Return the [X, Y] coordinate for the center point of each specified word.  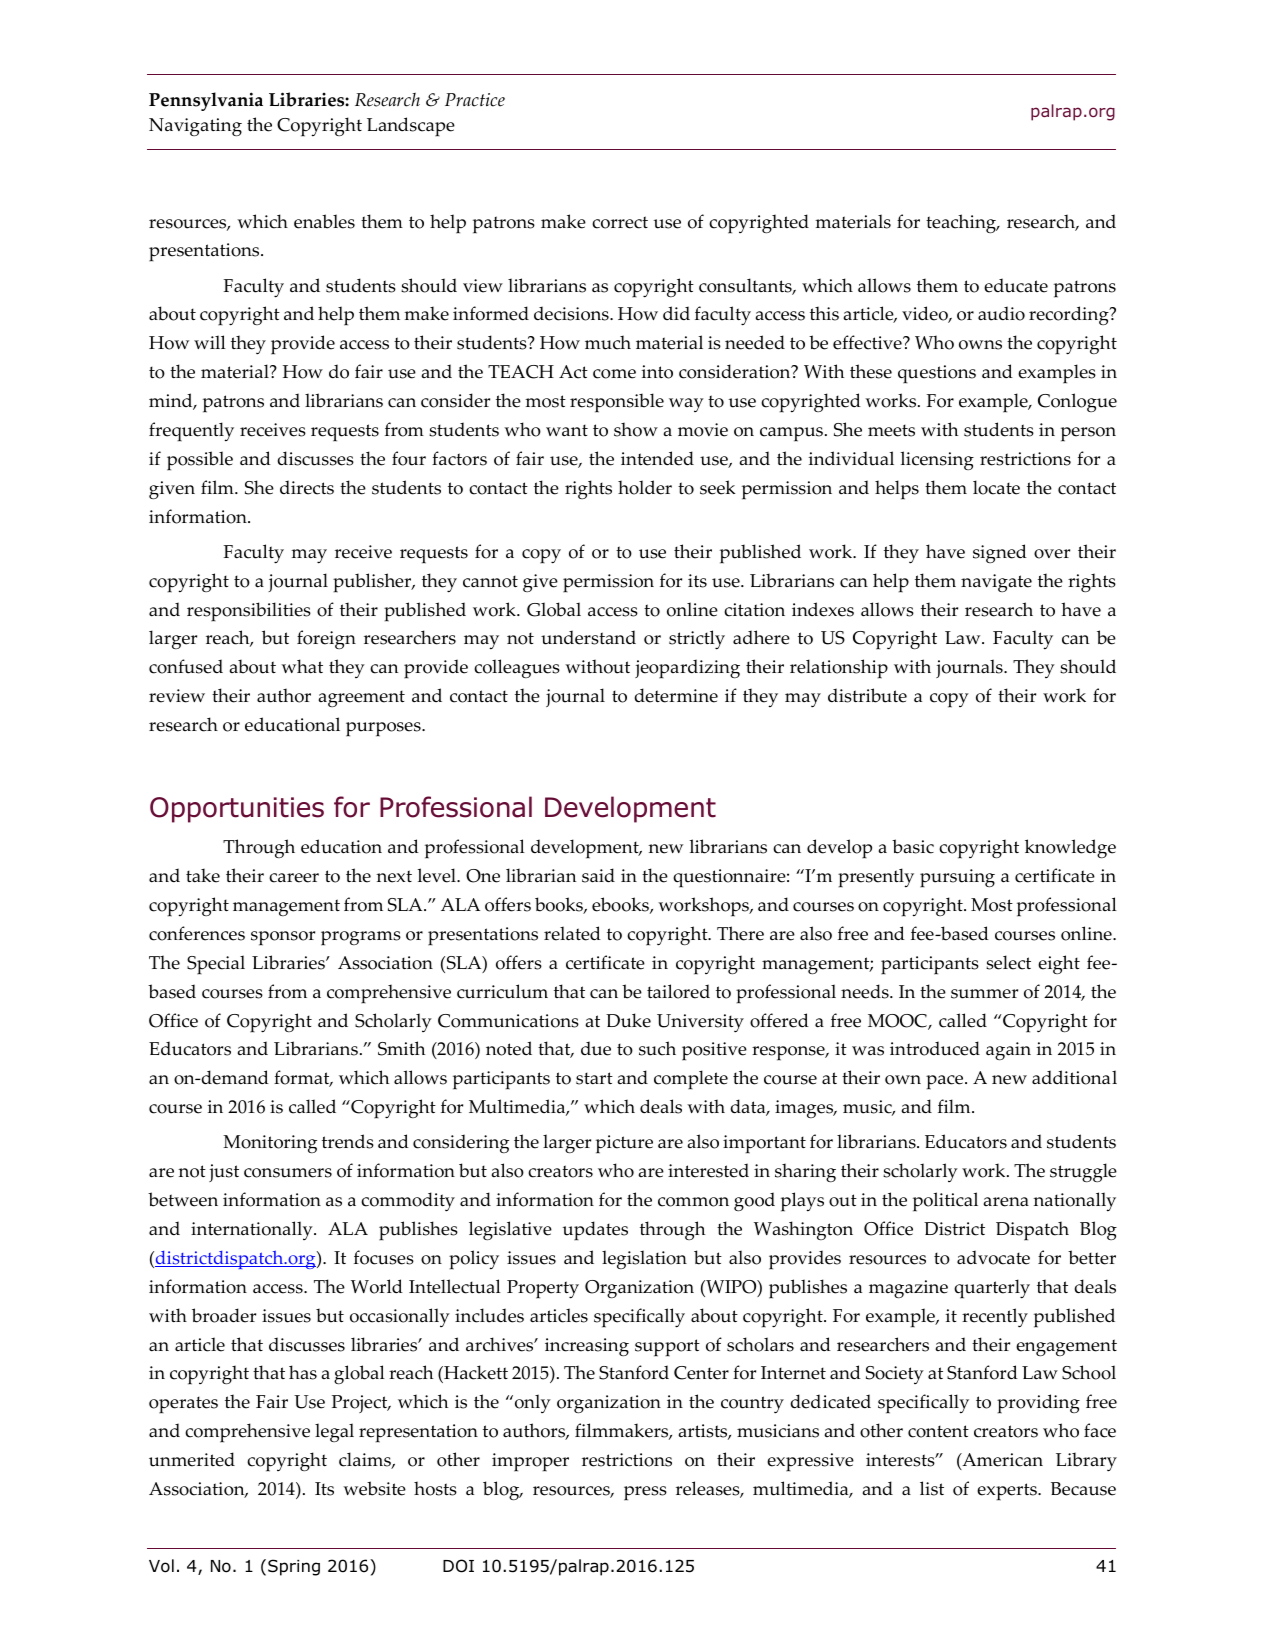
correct [620, 222]
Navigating [195, 127]
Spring [294, 1567]
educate [1016, 285]
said [598, 875]
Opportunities [237, 810]
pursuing [957, 878]
